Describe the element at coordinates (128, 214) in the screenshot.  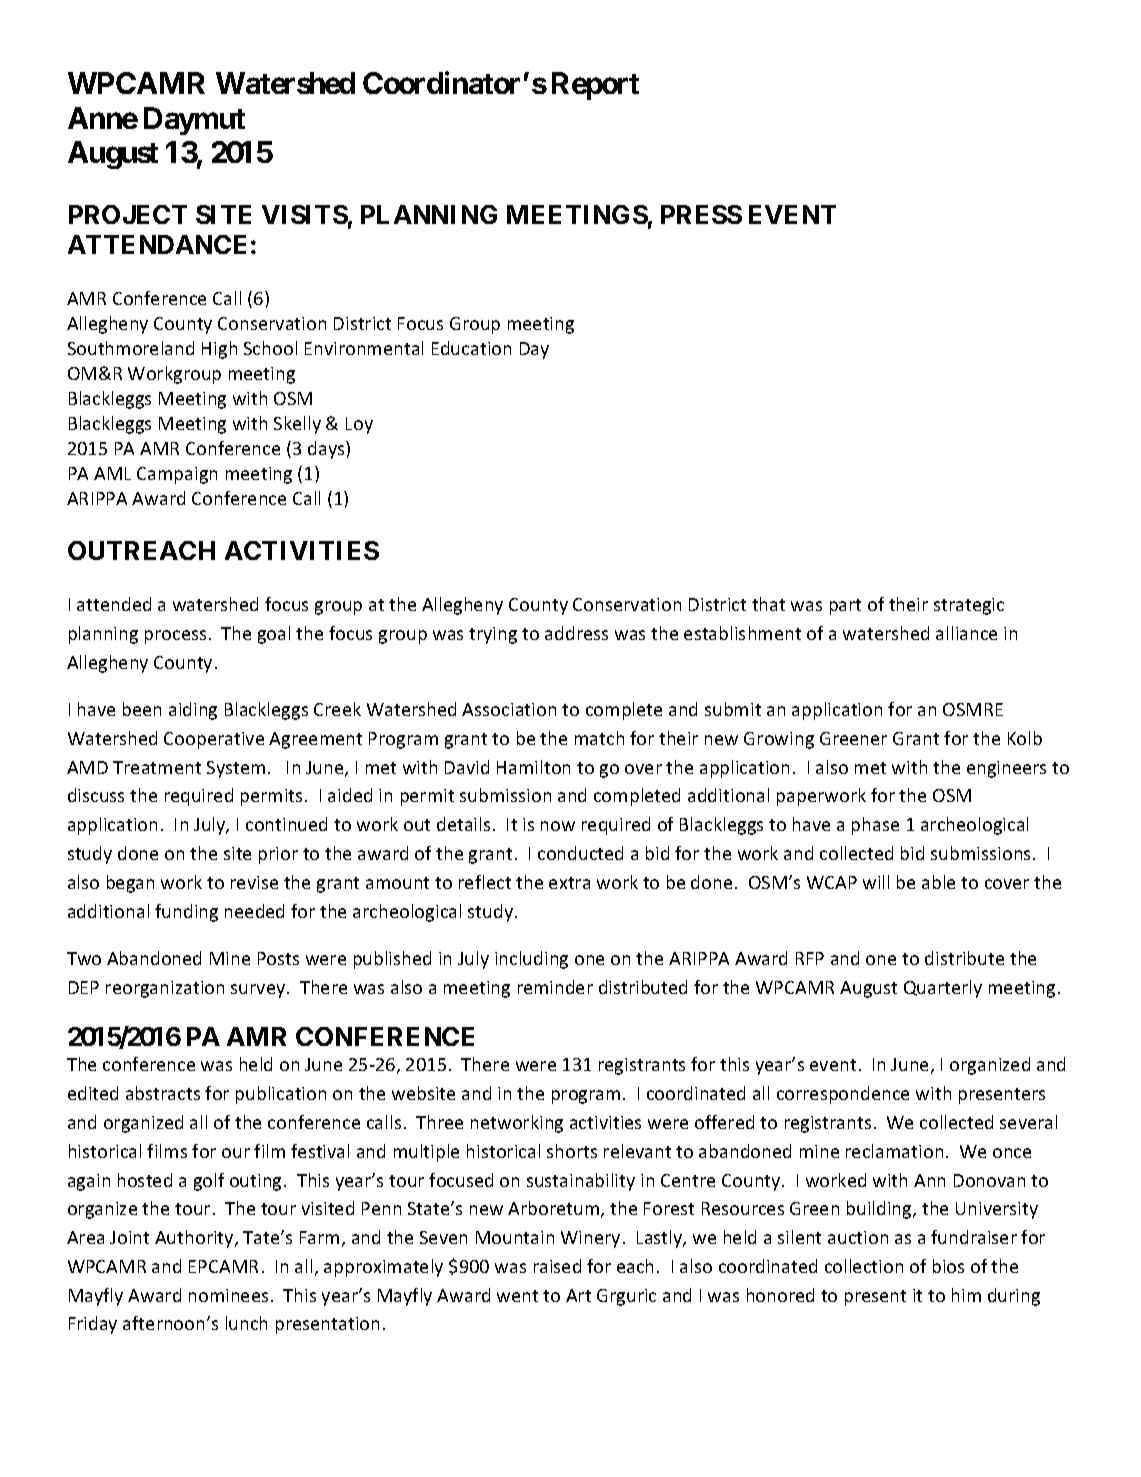
I see `PROJECT` at that location.
